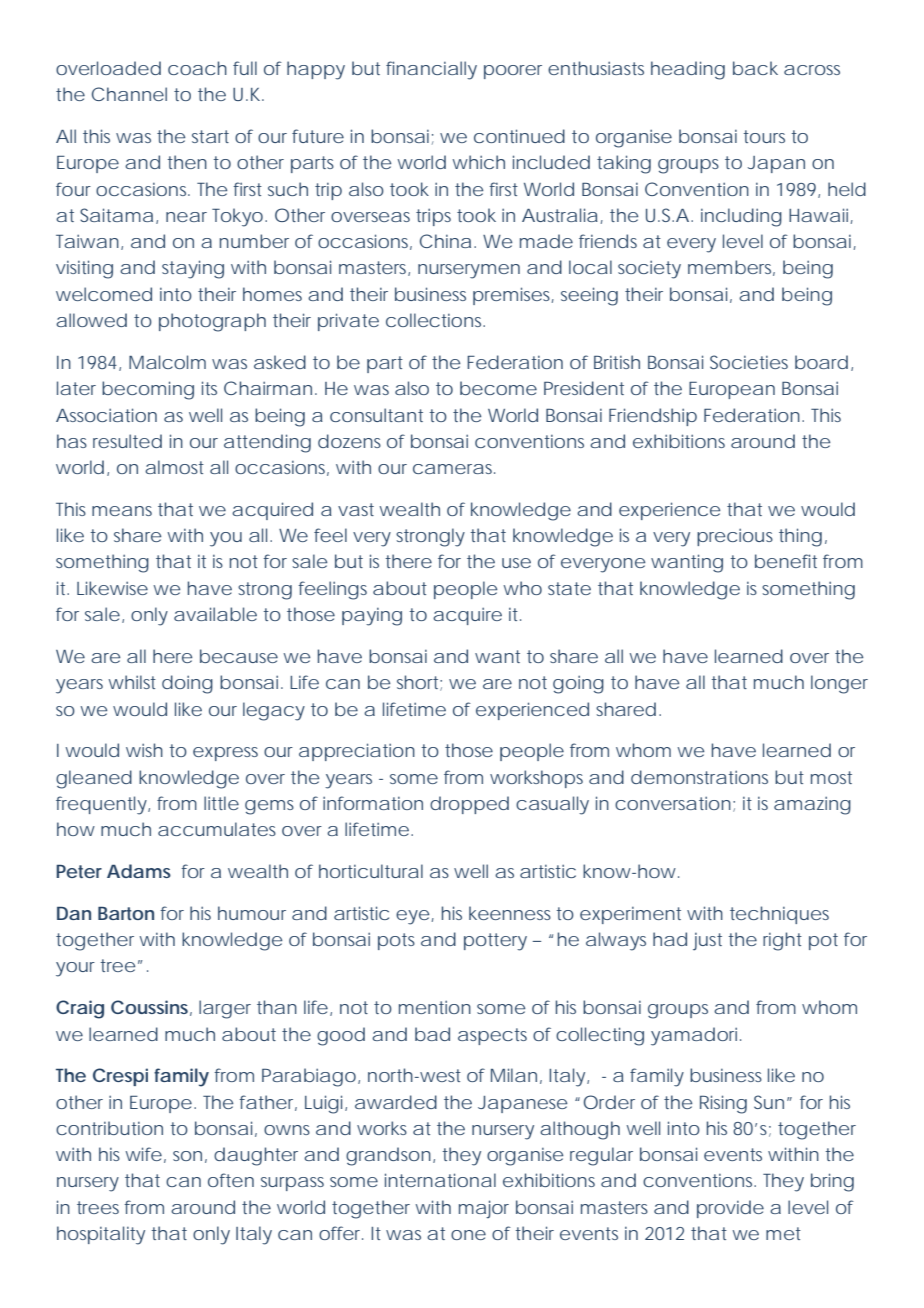  I want to click on short, so click(419, 683).
